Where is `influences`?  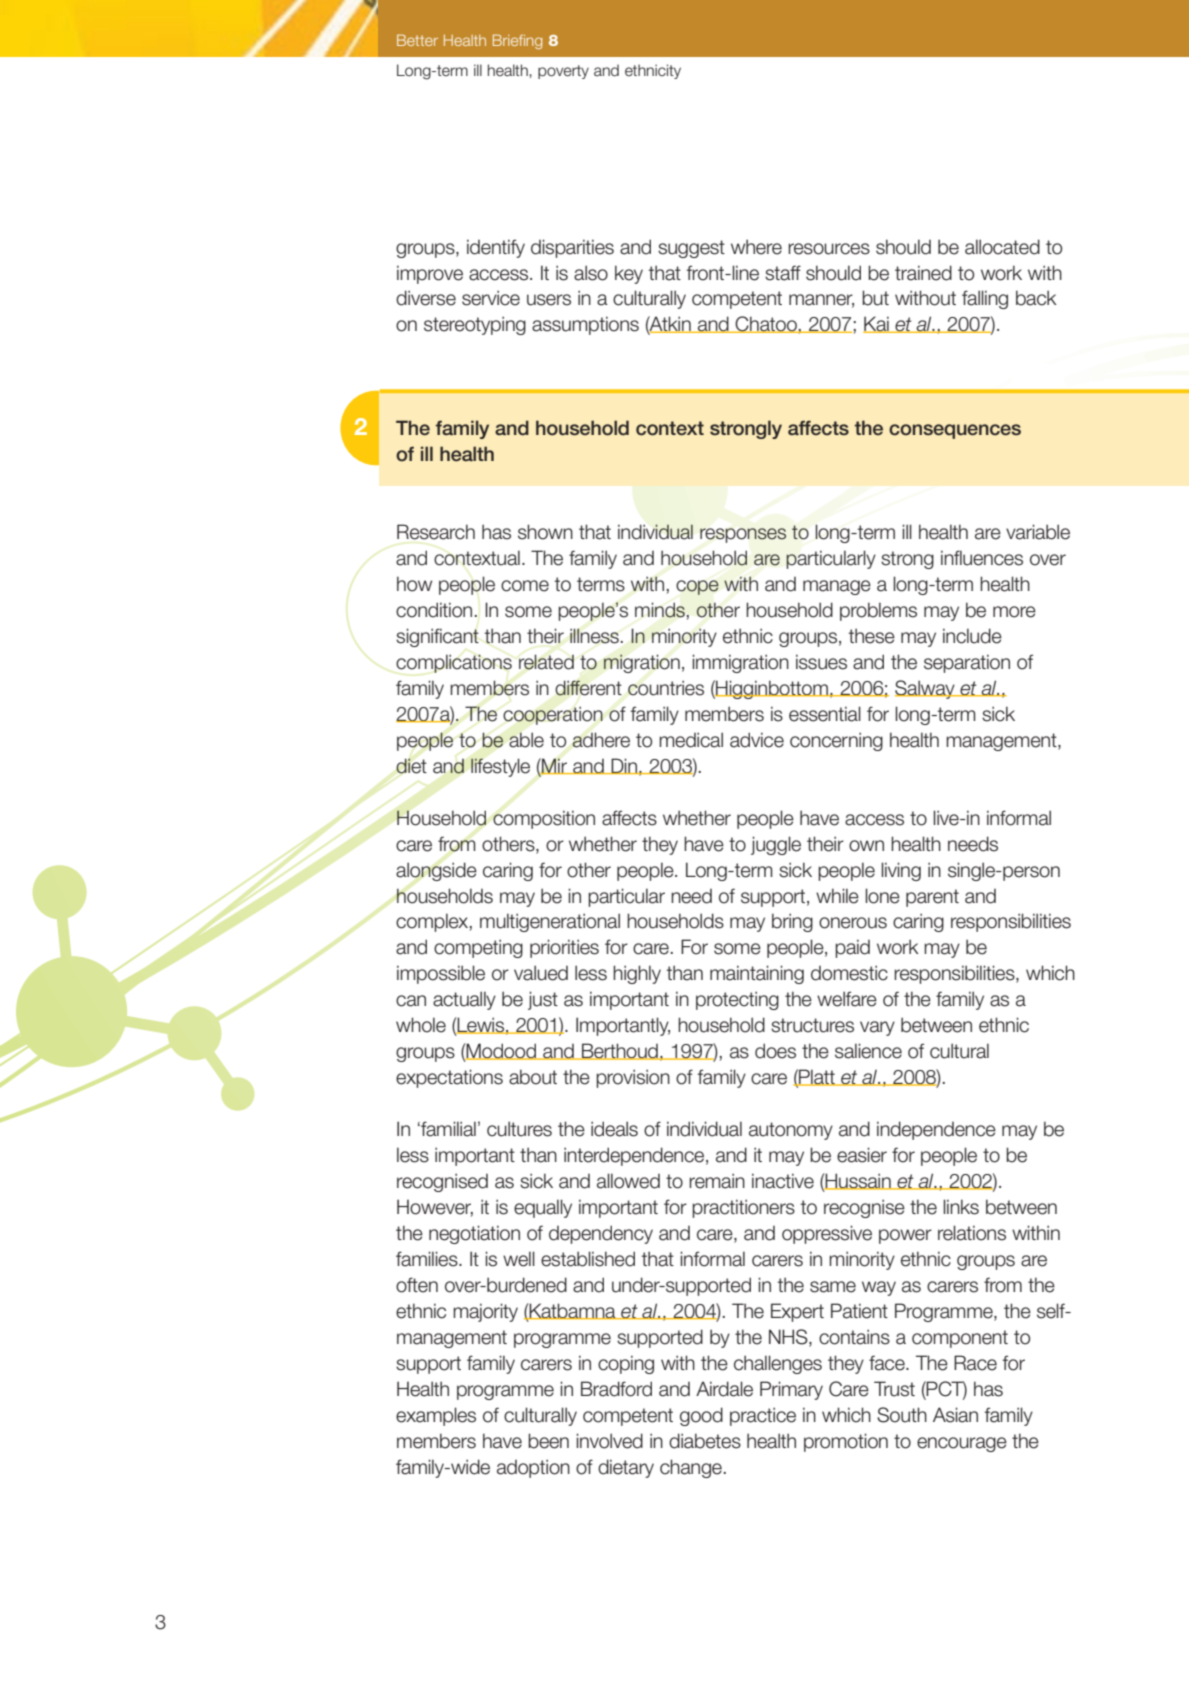
influences is located at coordinates (982, 558).
